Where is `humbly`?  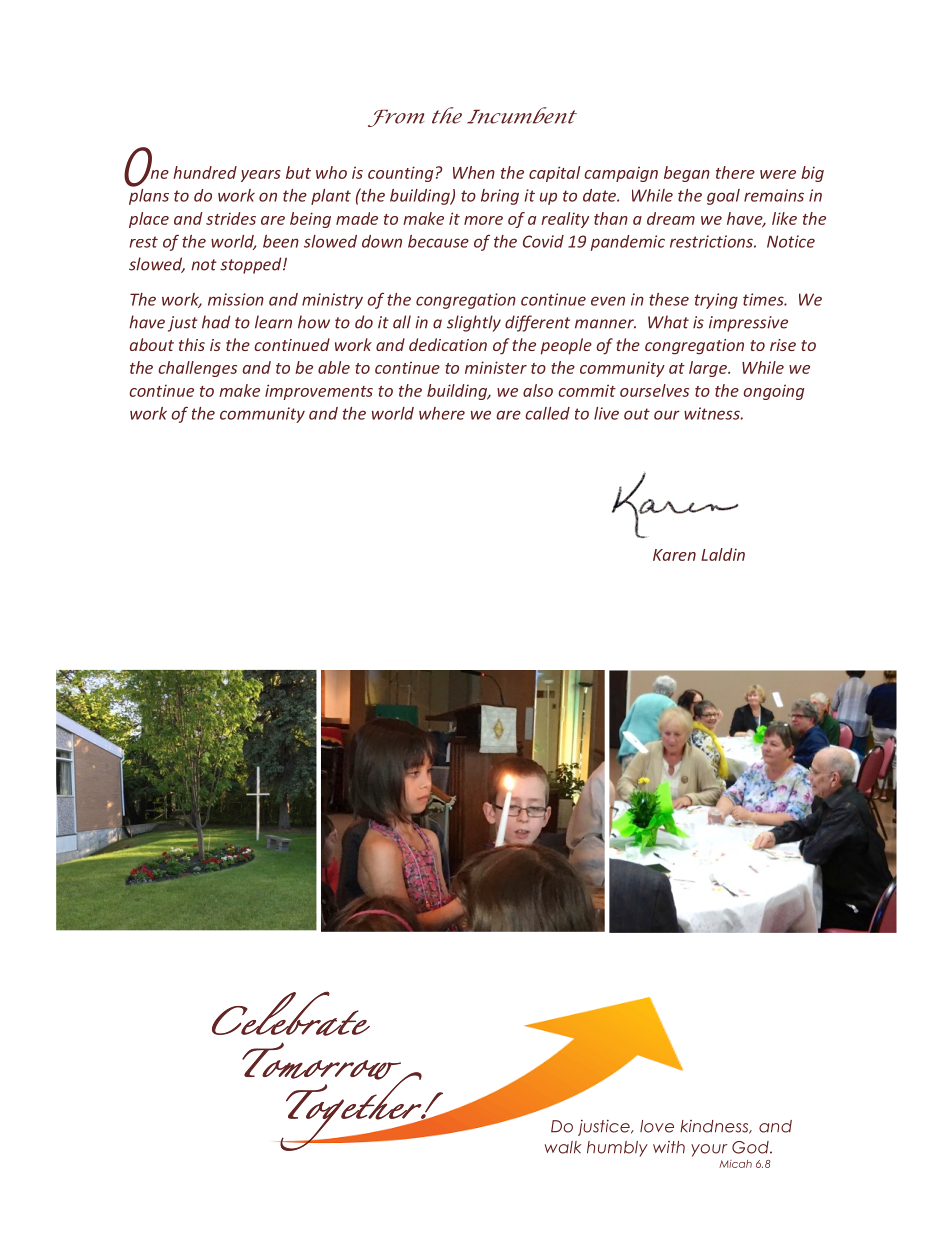
humbly is located at coordinates (617, 1149).
